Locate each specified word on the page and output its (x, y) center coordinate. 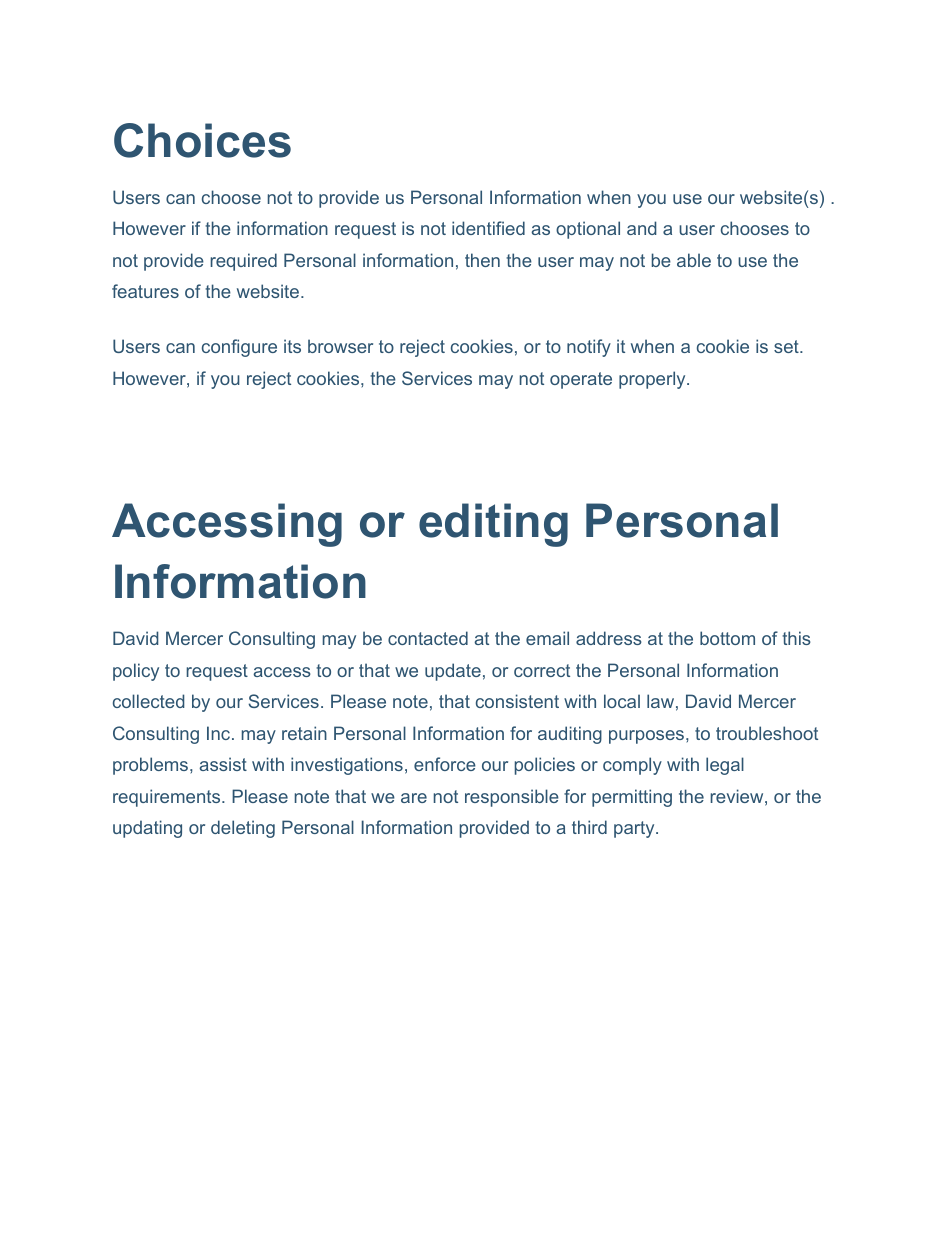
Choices (202, 140)
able (694, 260)
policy (136, 672)
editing (493, 525)
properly (653, 380)
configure (239, 348)
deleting (243, 829)
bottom (727, 638)
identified (488, 228)
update (453, 672)
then (482, 260)
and (642, 228)
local (622, 701)
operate (581, 380)
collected (149, 701)
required (243, 262)
